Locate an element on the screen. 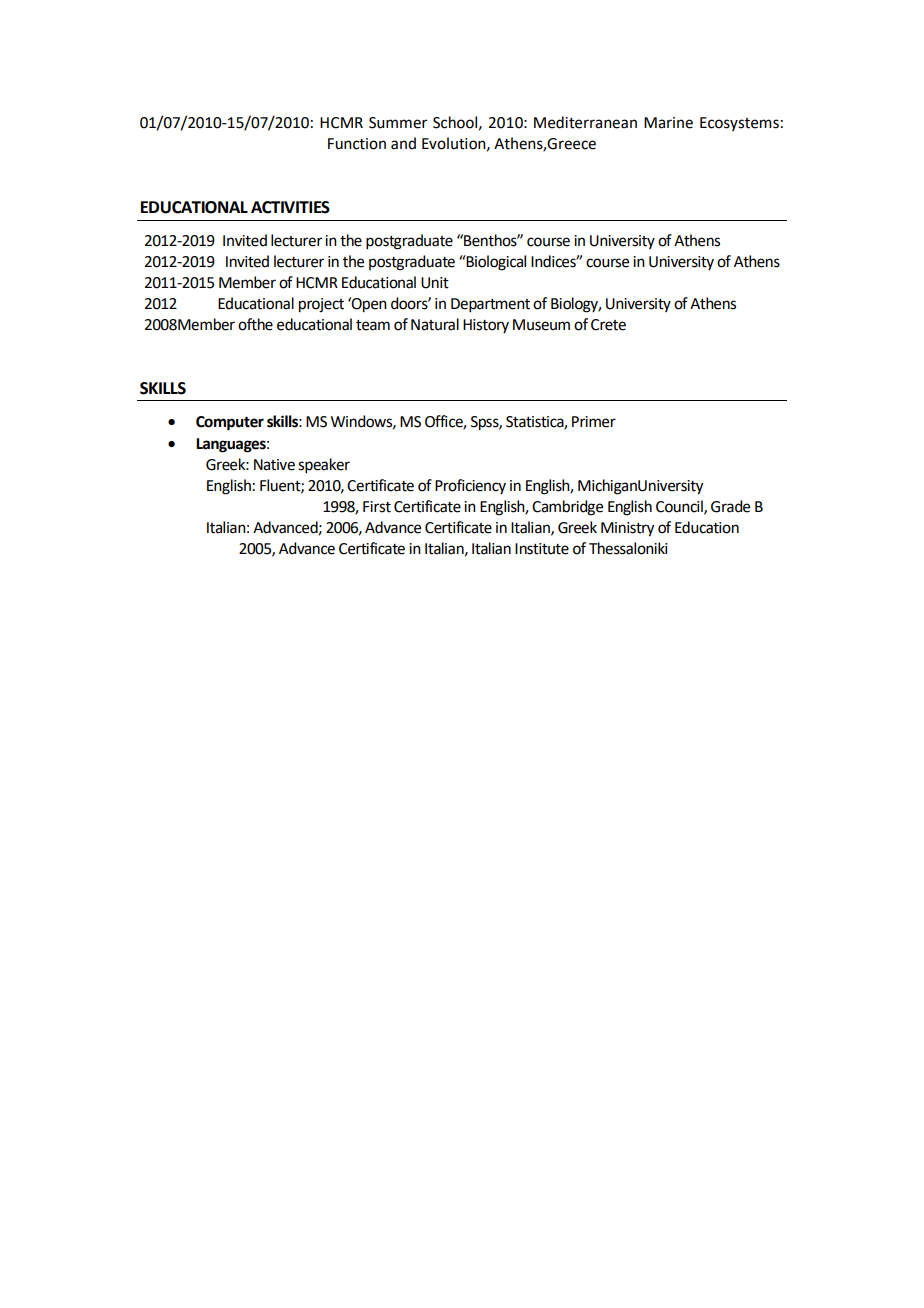 This screenshot has height=1308, width=924. Crete is located at coordinates (608, 325).
